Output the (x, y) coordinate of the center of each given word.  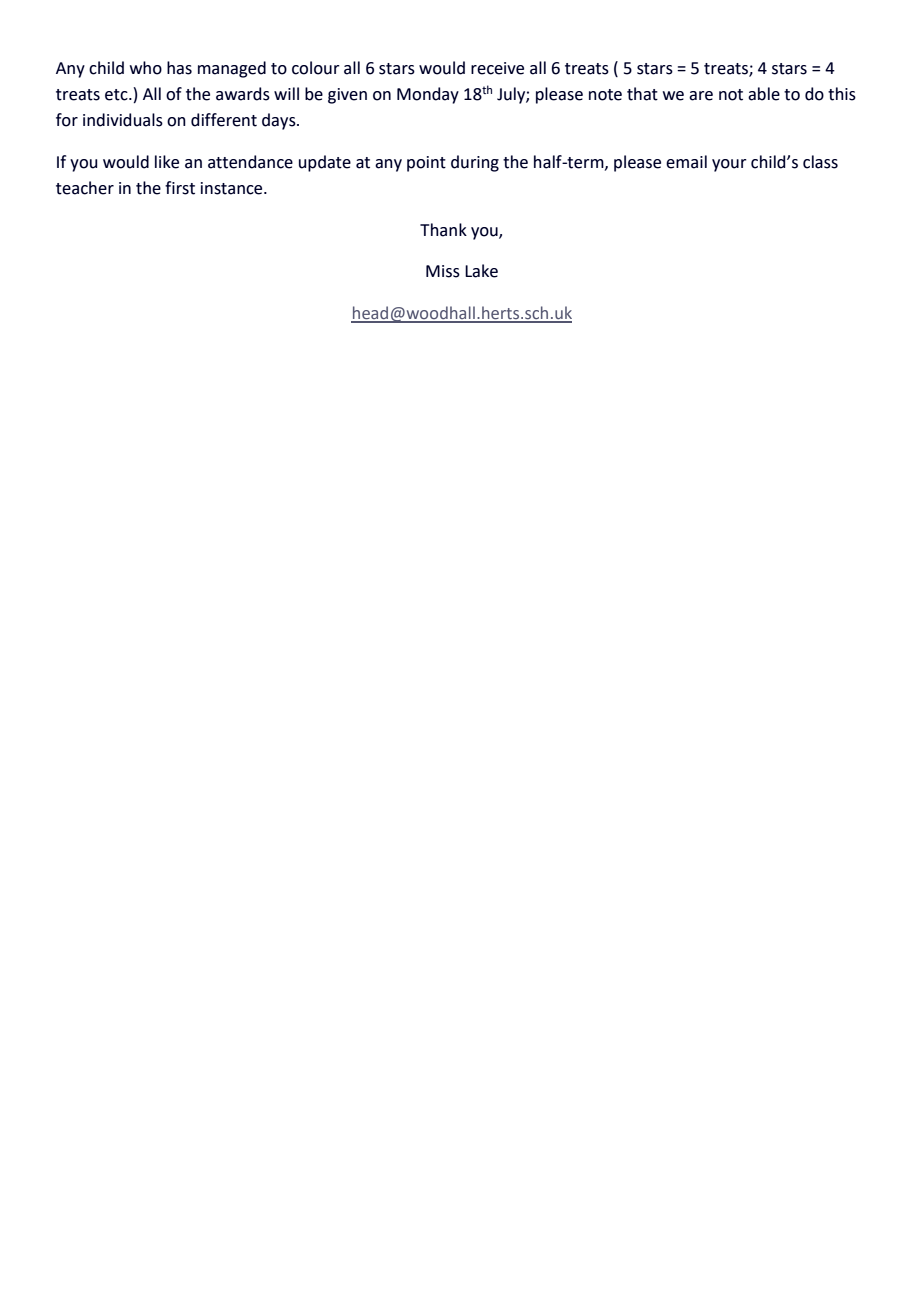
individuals (123, 120)
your (729, 165)
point (426, 164)
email (686, 162)
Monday (428, 95)
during (475, 163)
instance (233, 188)
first (180, 188)
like (167, 162)
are (701, 96)
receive (497, 68)
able (764, 94)
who (146, 68)
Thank (443, 230)
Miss (443, 271)
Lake (481, 271)
